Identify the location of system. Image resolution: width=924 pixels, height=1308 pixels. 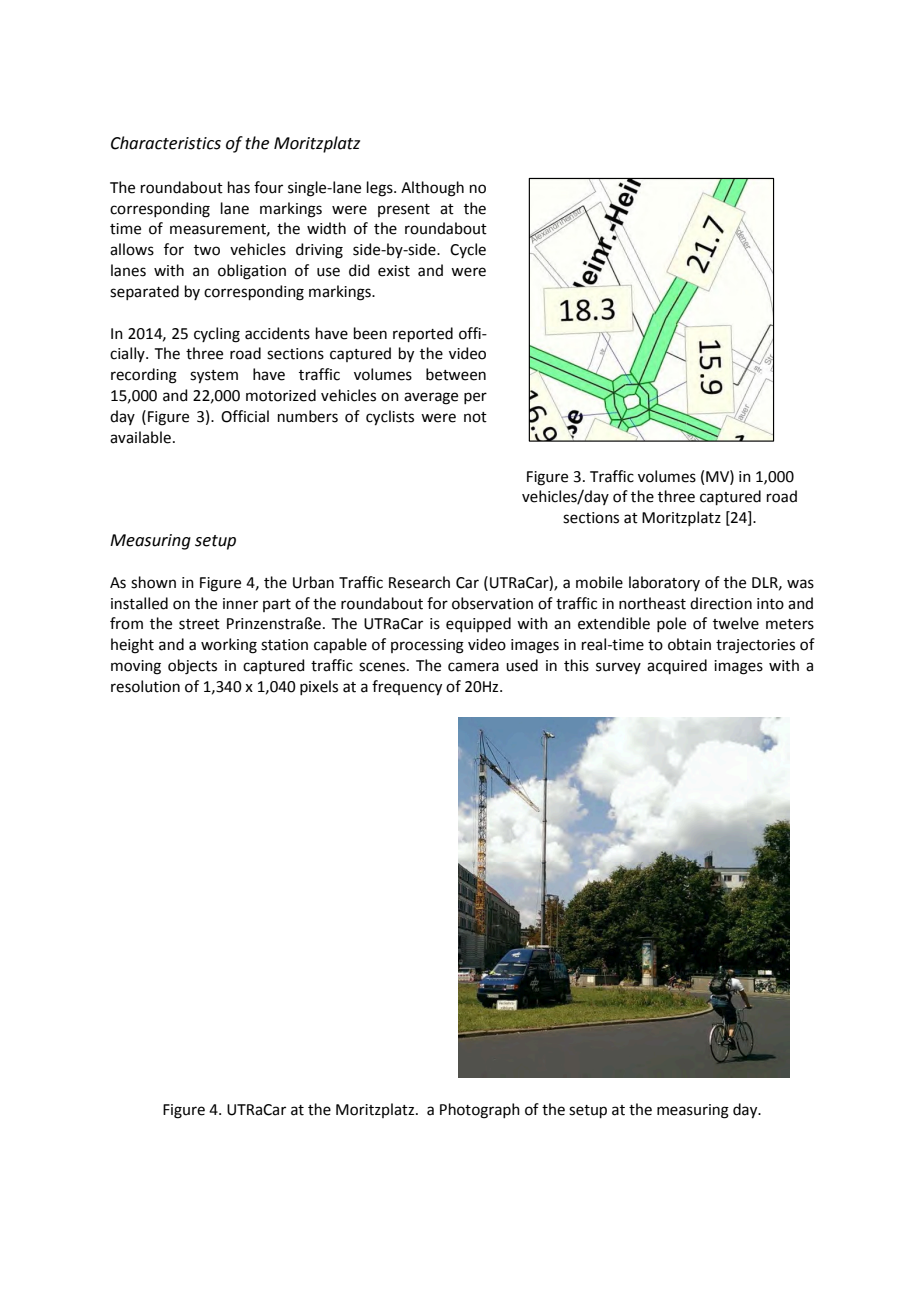
(214, 377).
